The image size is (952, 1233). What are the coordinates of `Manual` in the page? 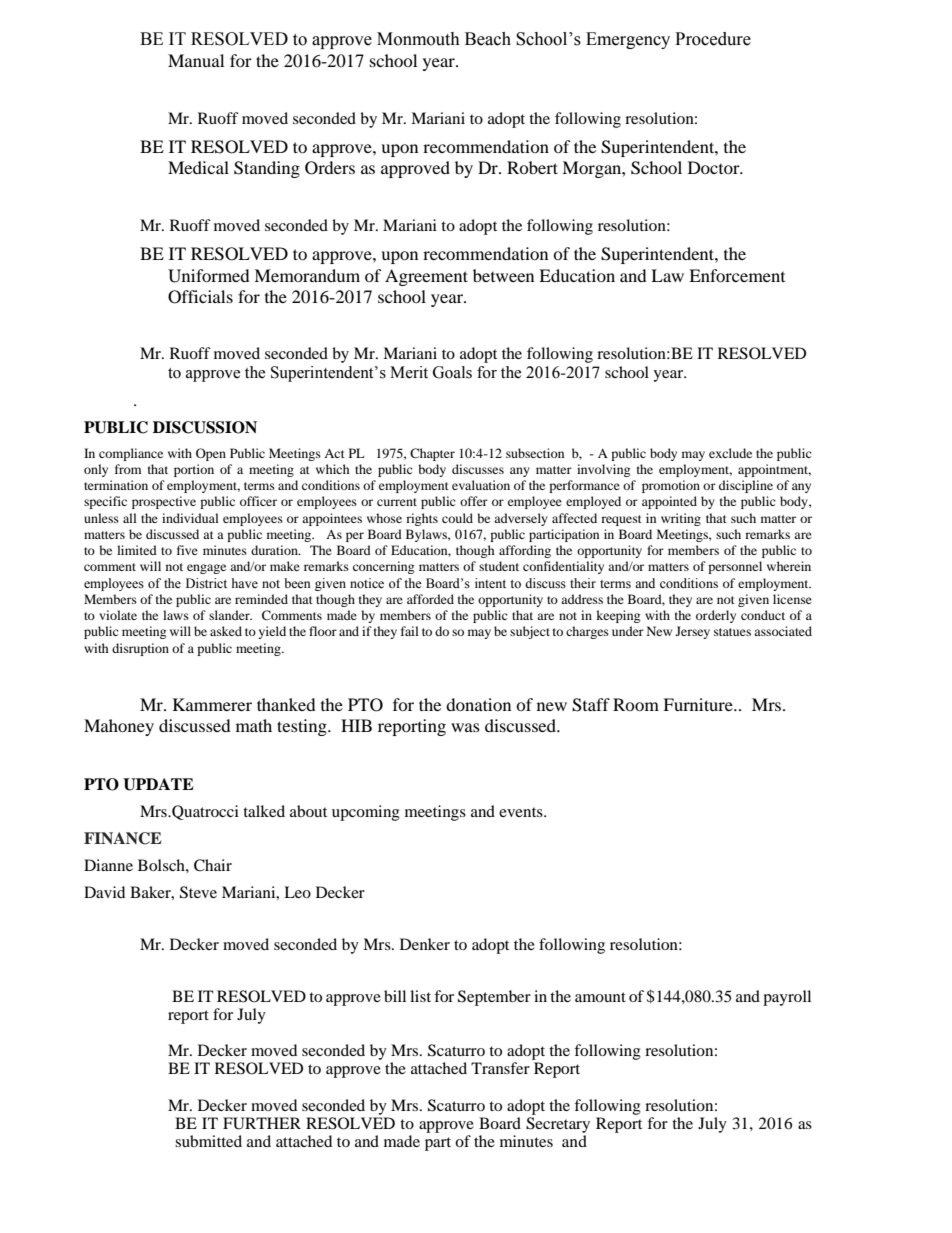 It's located at (196, 60).
